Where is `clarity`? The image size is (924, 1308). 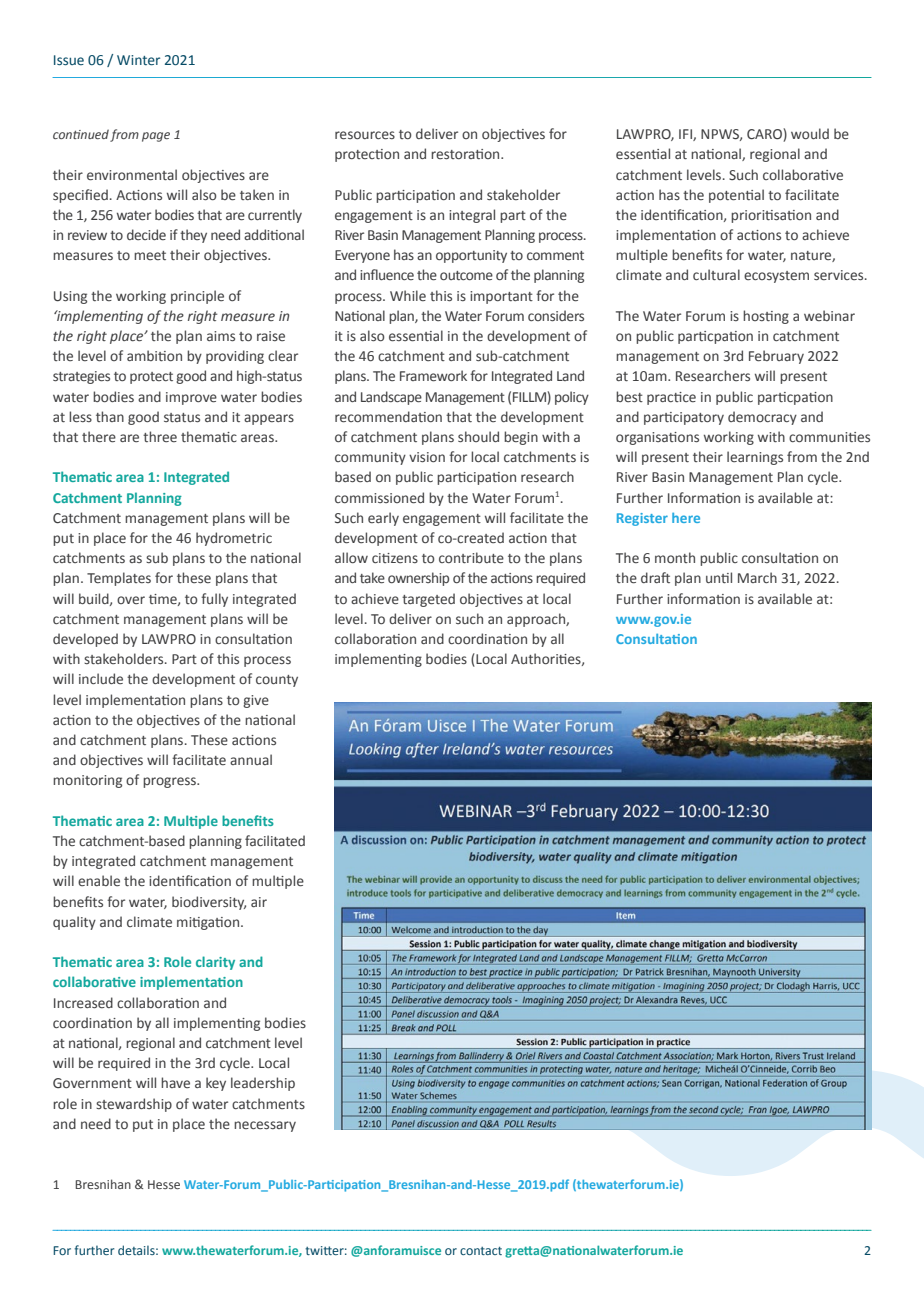
clarity is located at coordinates (215, 963).
